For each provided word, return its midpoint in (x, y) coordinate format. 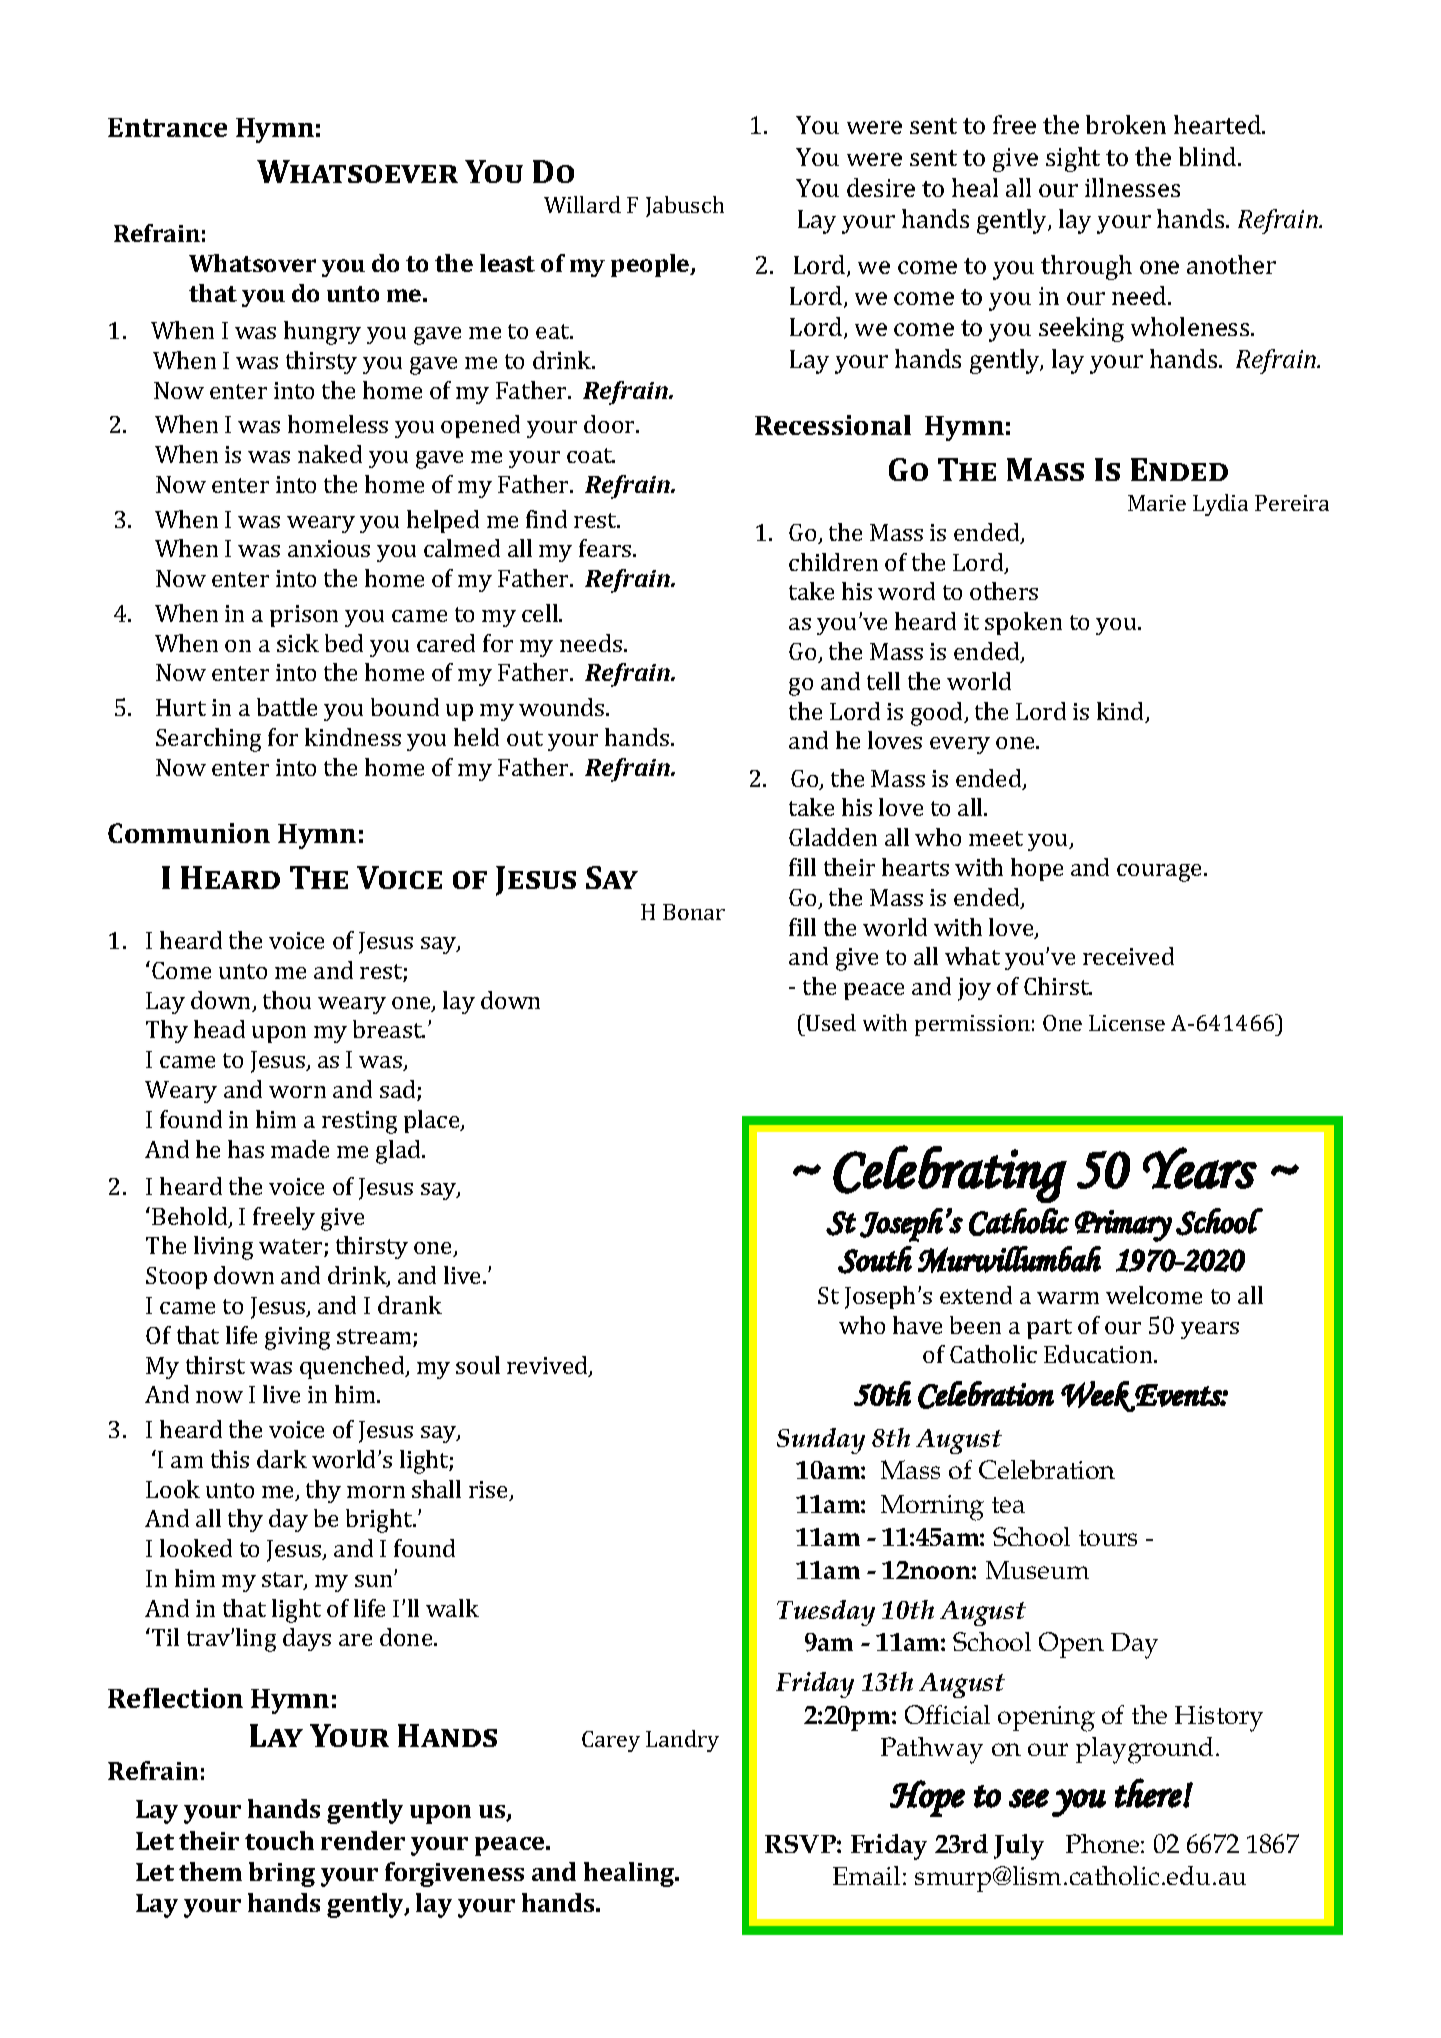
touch (279, 1840)
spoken (1023, 623)
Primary (1123, 1226)
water (292, 1248)
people (651, 265)
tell (883, 681)
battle (287, 707)
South (875, 1260)
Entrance (167, 127)
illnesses (1132, 187)
